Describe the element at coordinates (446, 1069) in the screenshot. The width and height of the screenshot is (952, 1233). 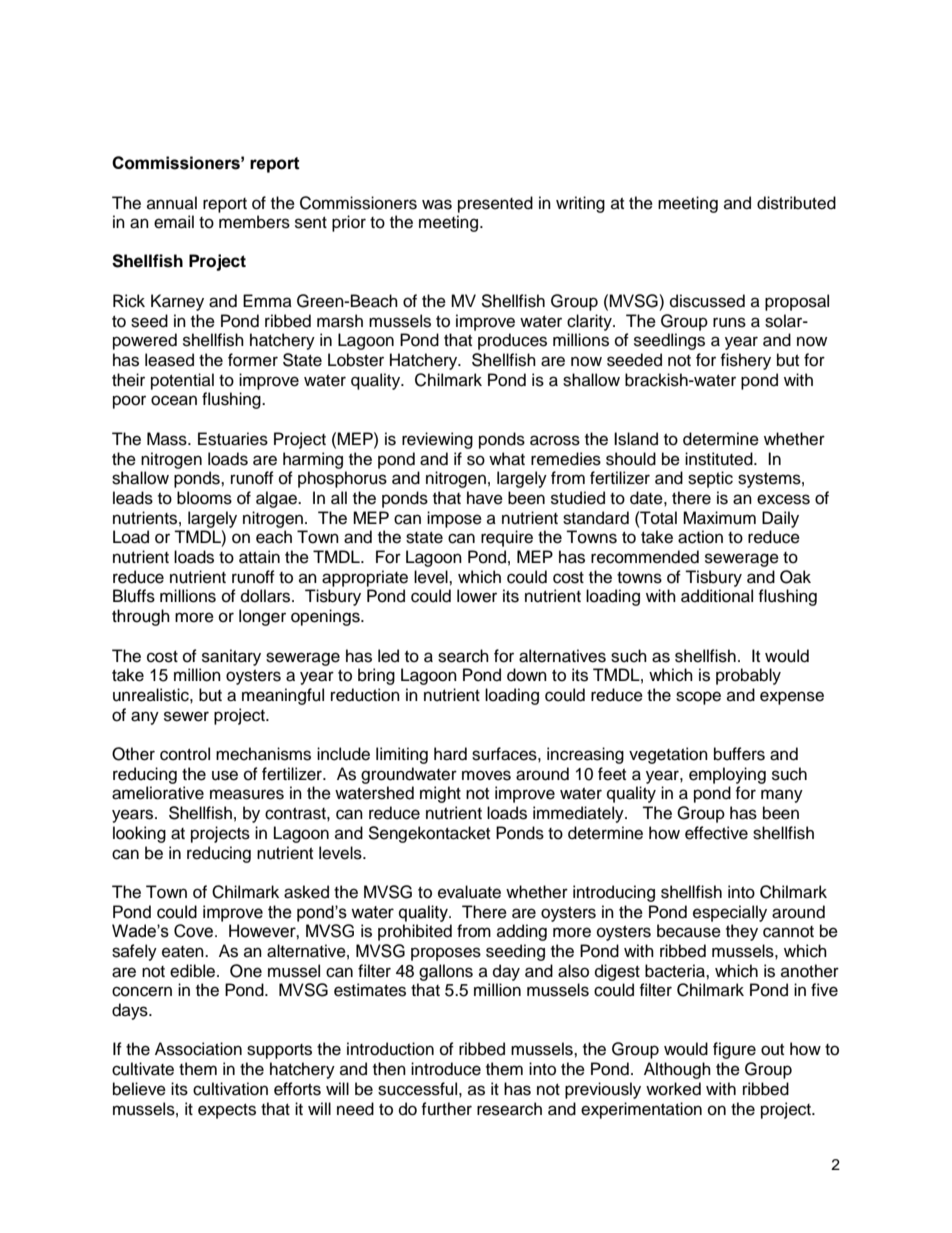
I see `introduce` at that location.
